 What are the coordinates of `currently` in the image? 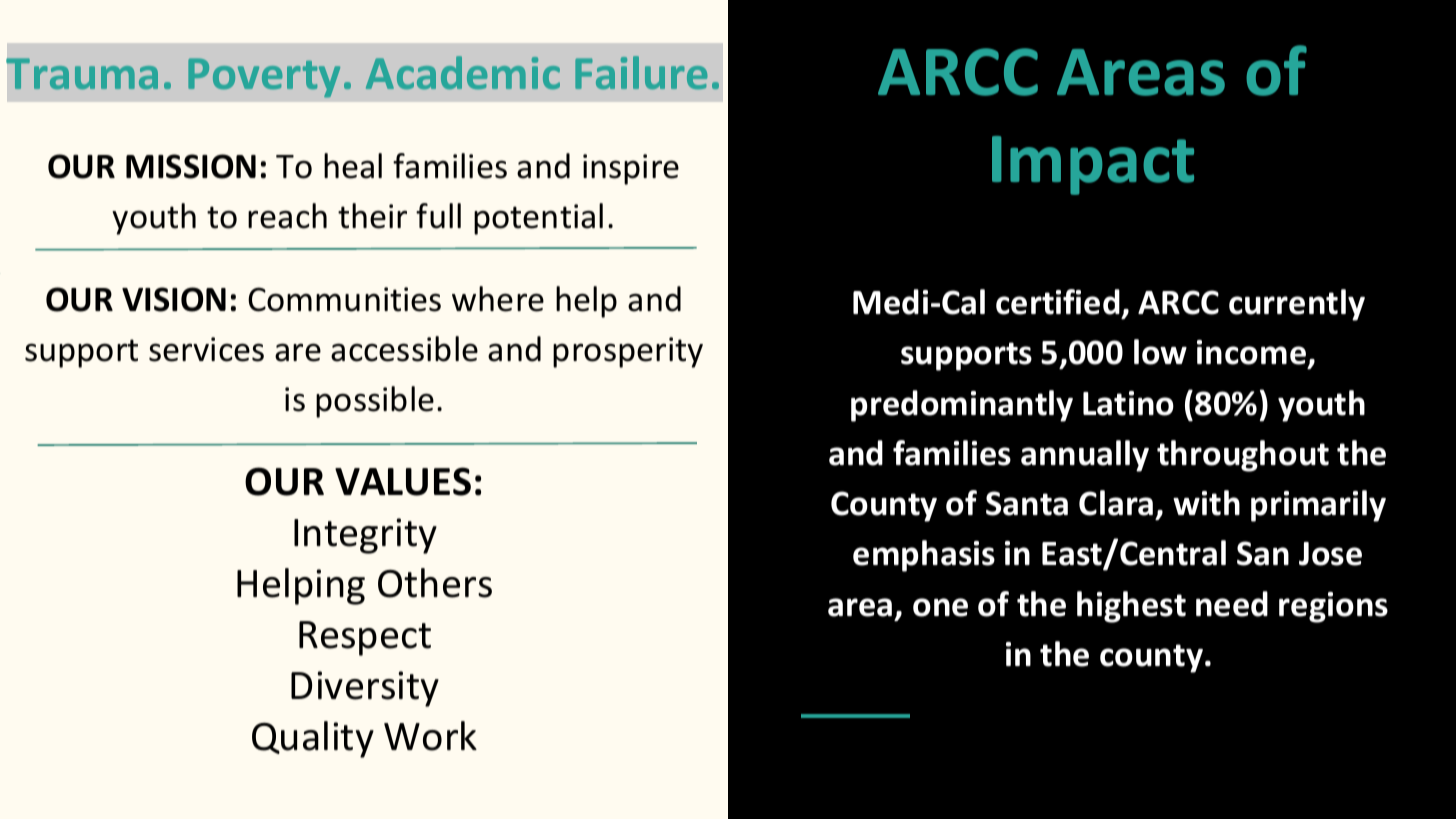 It's located at (1297, 305).
